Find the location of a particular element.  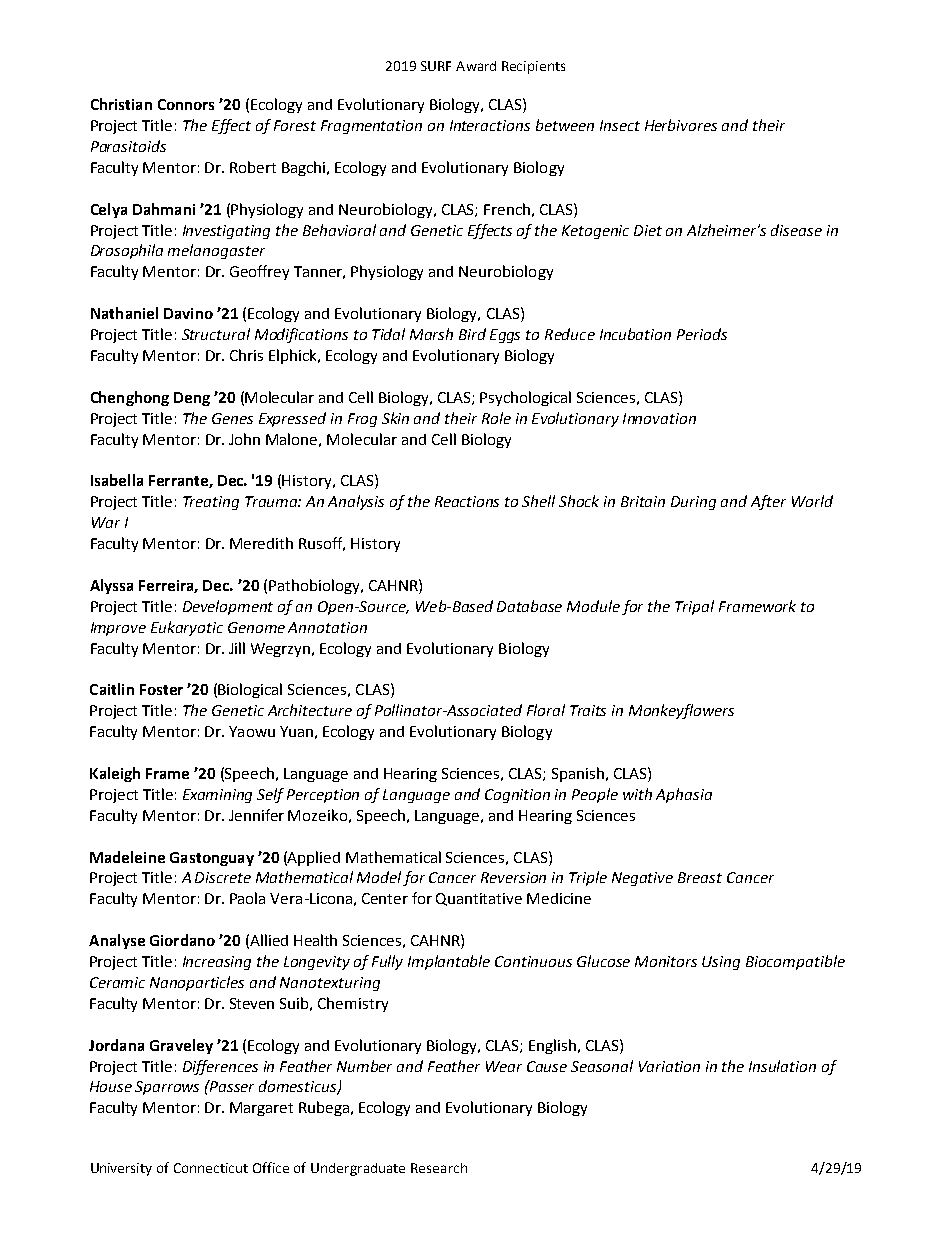

Connecticut is located at coordinates (211, 1168).
